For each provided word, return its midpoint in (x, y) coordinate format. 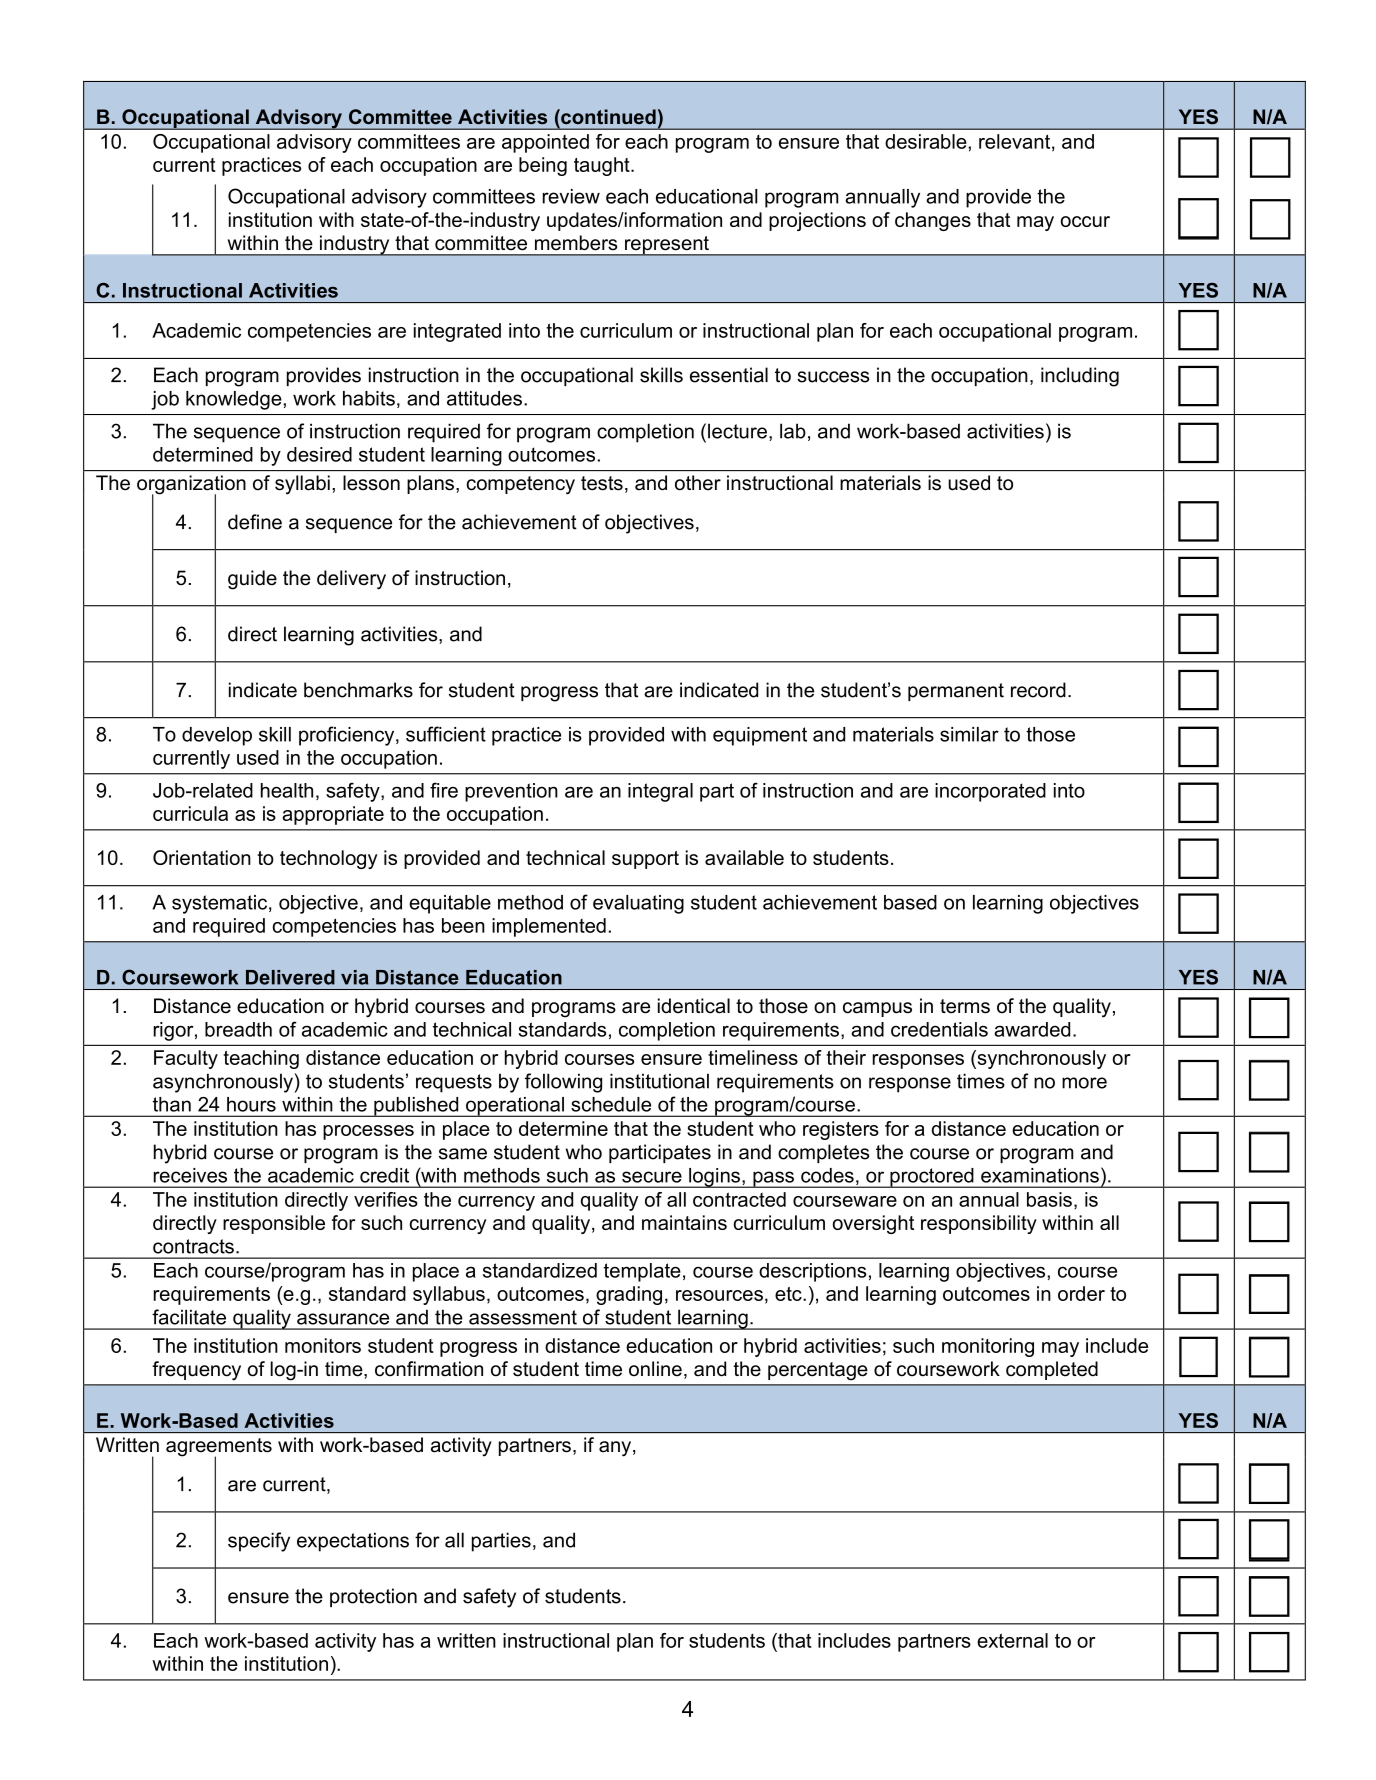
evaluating (638, 904)
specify (259, 1542)
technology (329, 859)
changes (933, 221)
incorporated (990, 792)
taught (603, 166)
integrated (457, 332)
